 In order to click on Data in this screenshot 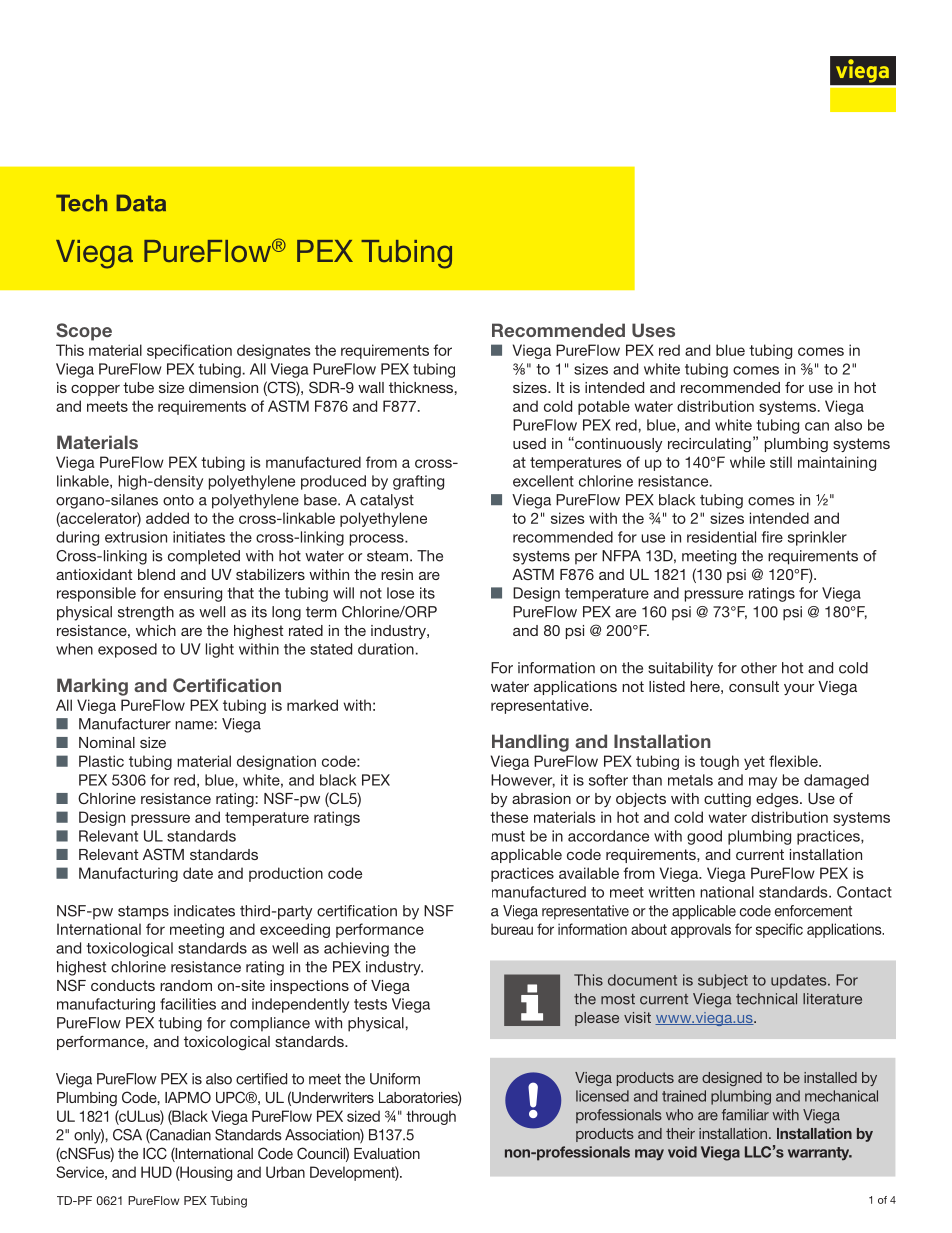, I will do `click(141, 203)`.
